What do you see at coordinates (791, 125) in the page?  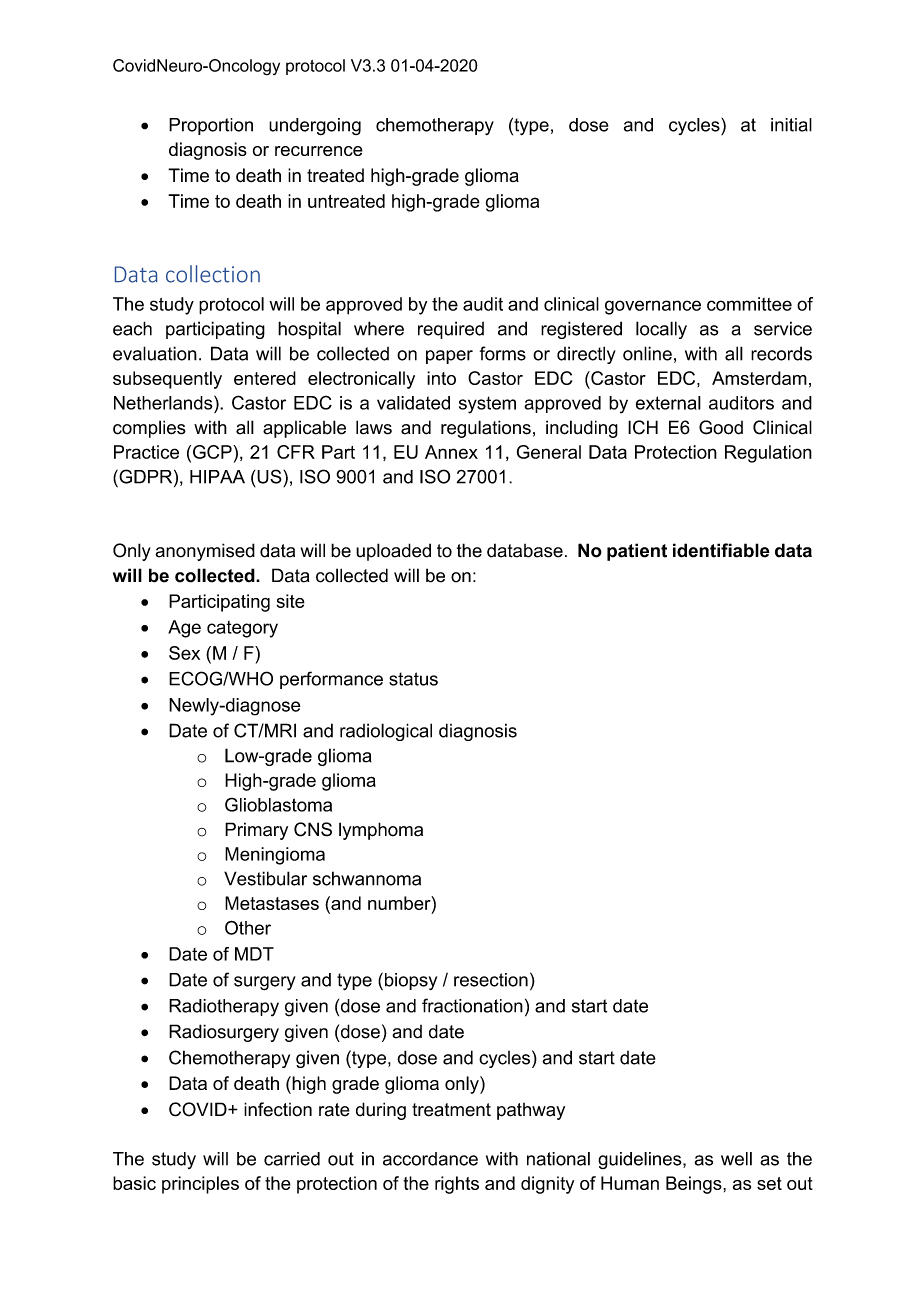 I see `initial` at bounding box center [791, 125].
